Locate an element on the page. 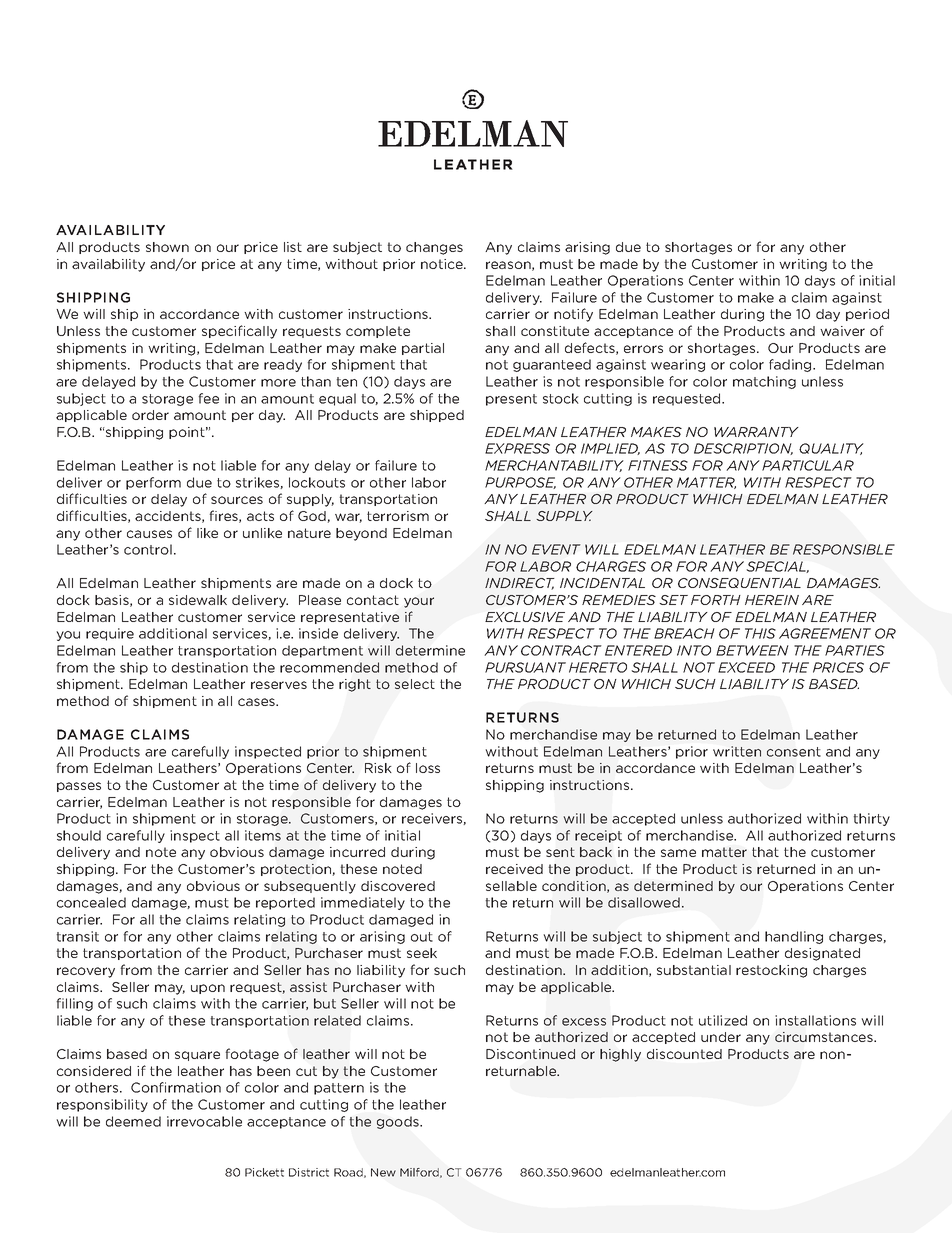  reserves is located at coordinates (279, 685).
